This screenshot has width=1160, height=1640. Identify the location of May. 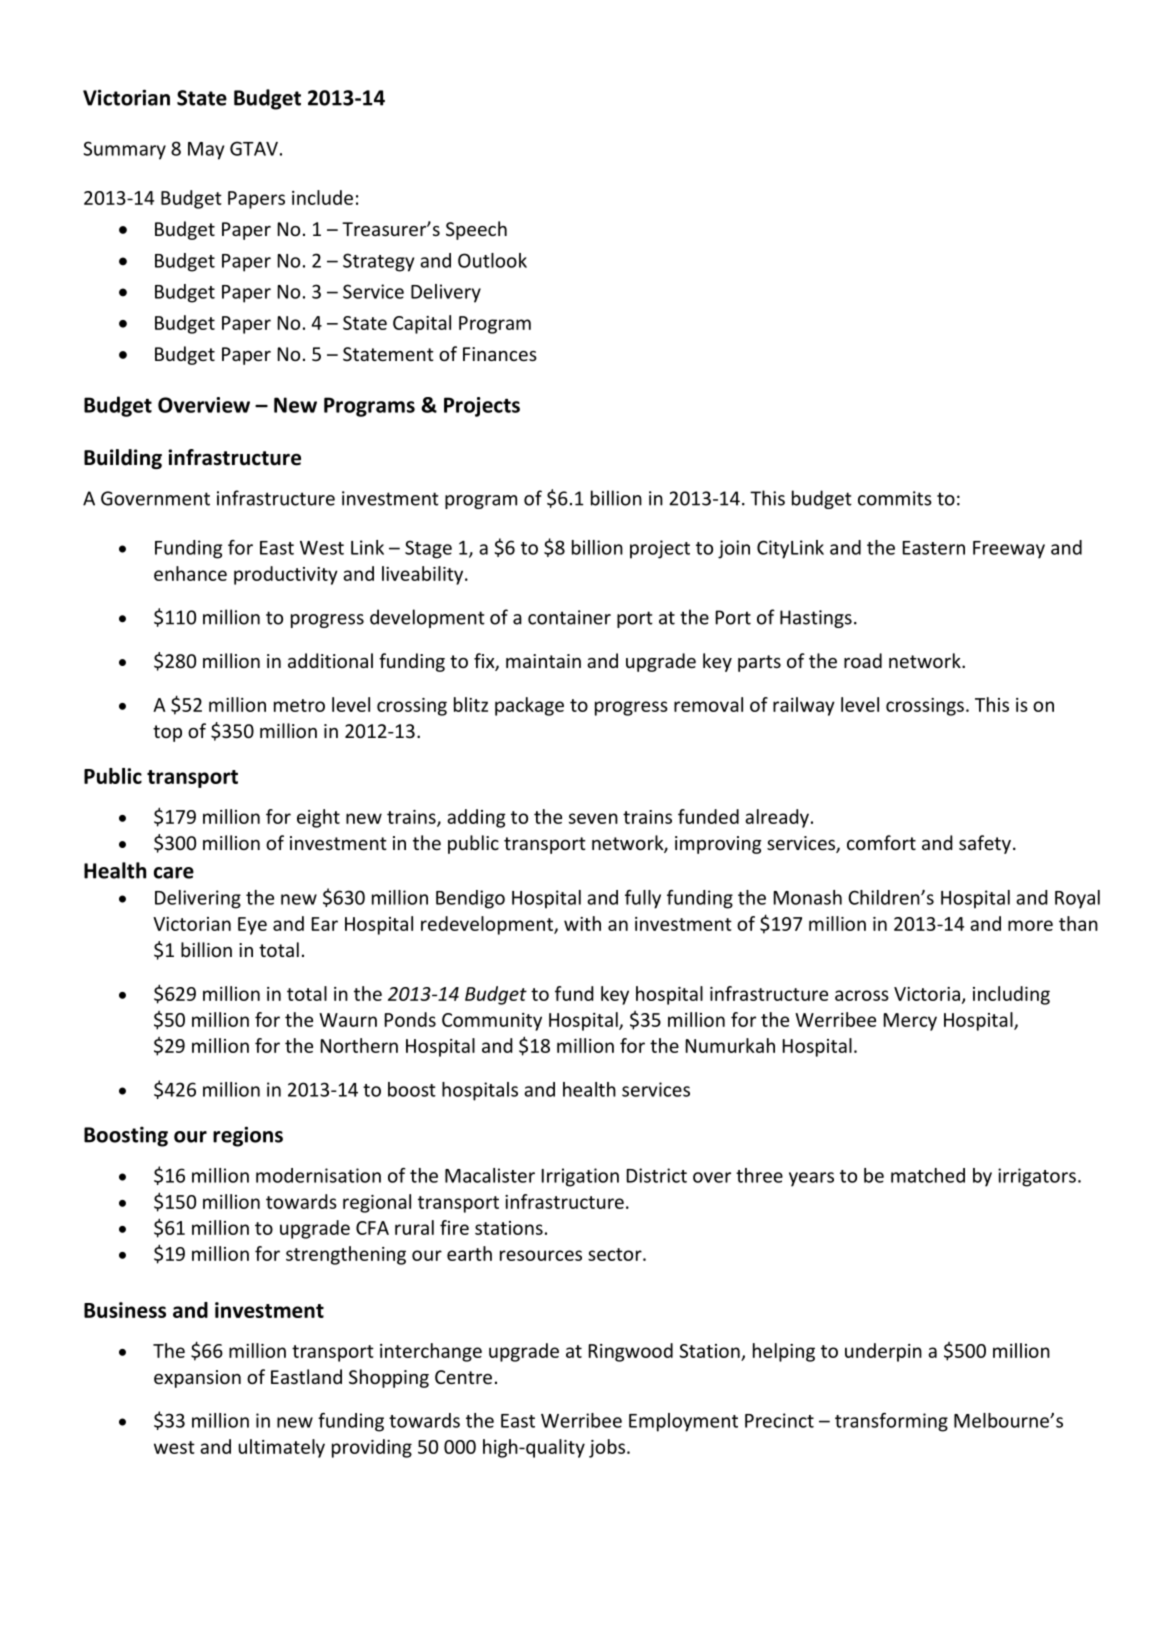
(206, 151).
